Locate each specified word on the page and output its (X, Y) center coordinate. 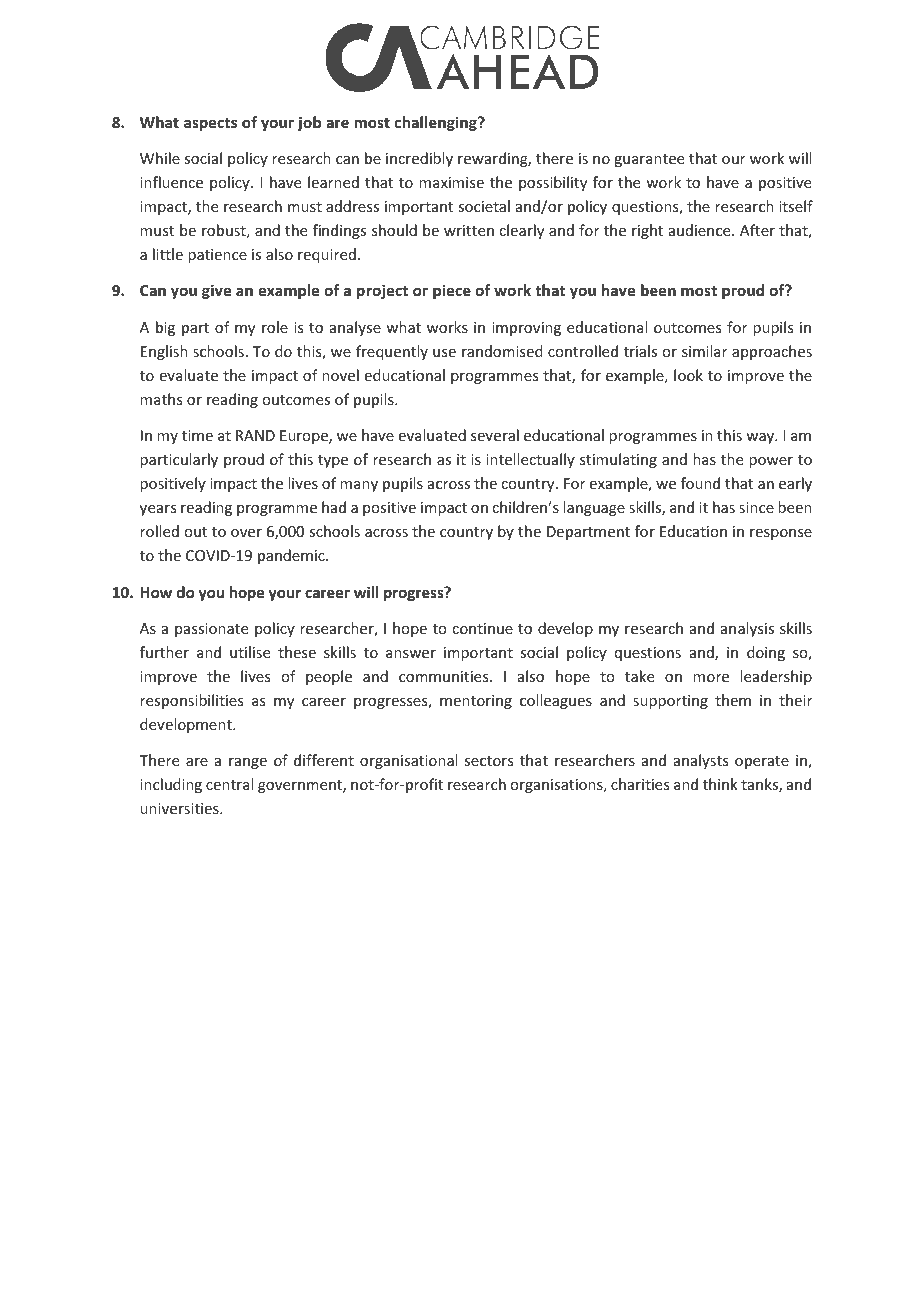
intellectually (530, 460)
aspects (210, 124)
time (197, 435)
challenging (437, 123)
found (700, 483)
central (229, 784)
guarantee (649, 160)
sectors (488, 761)
